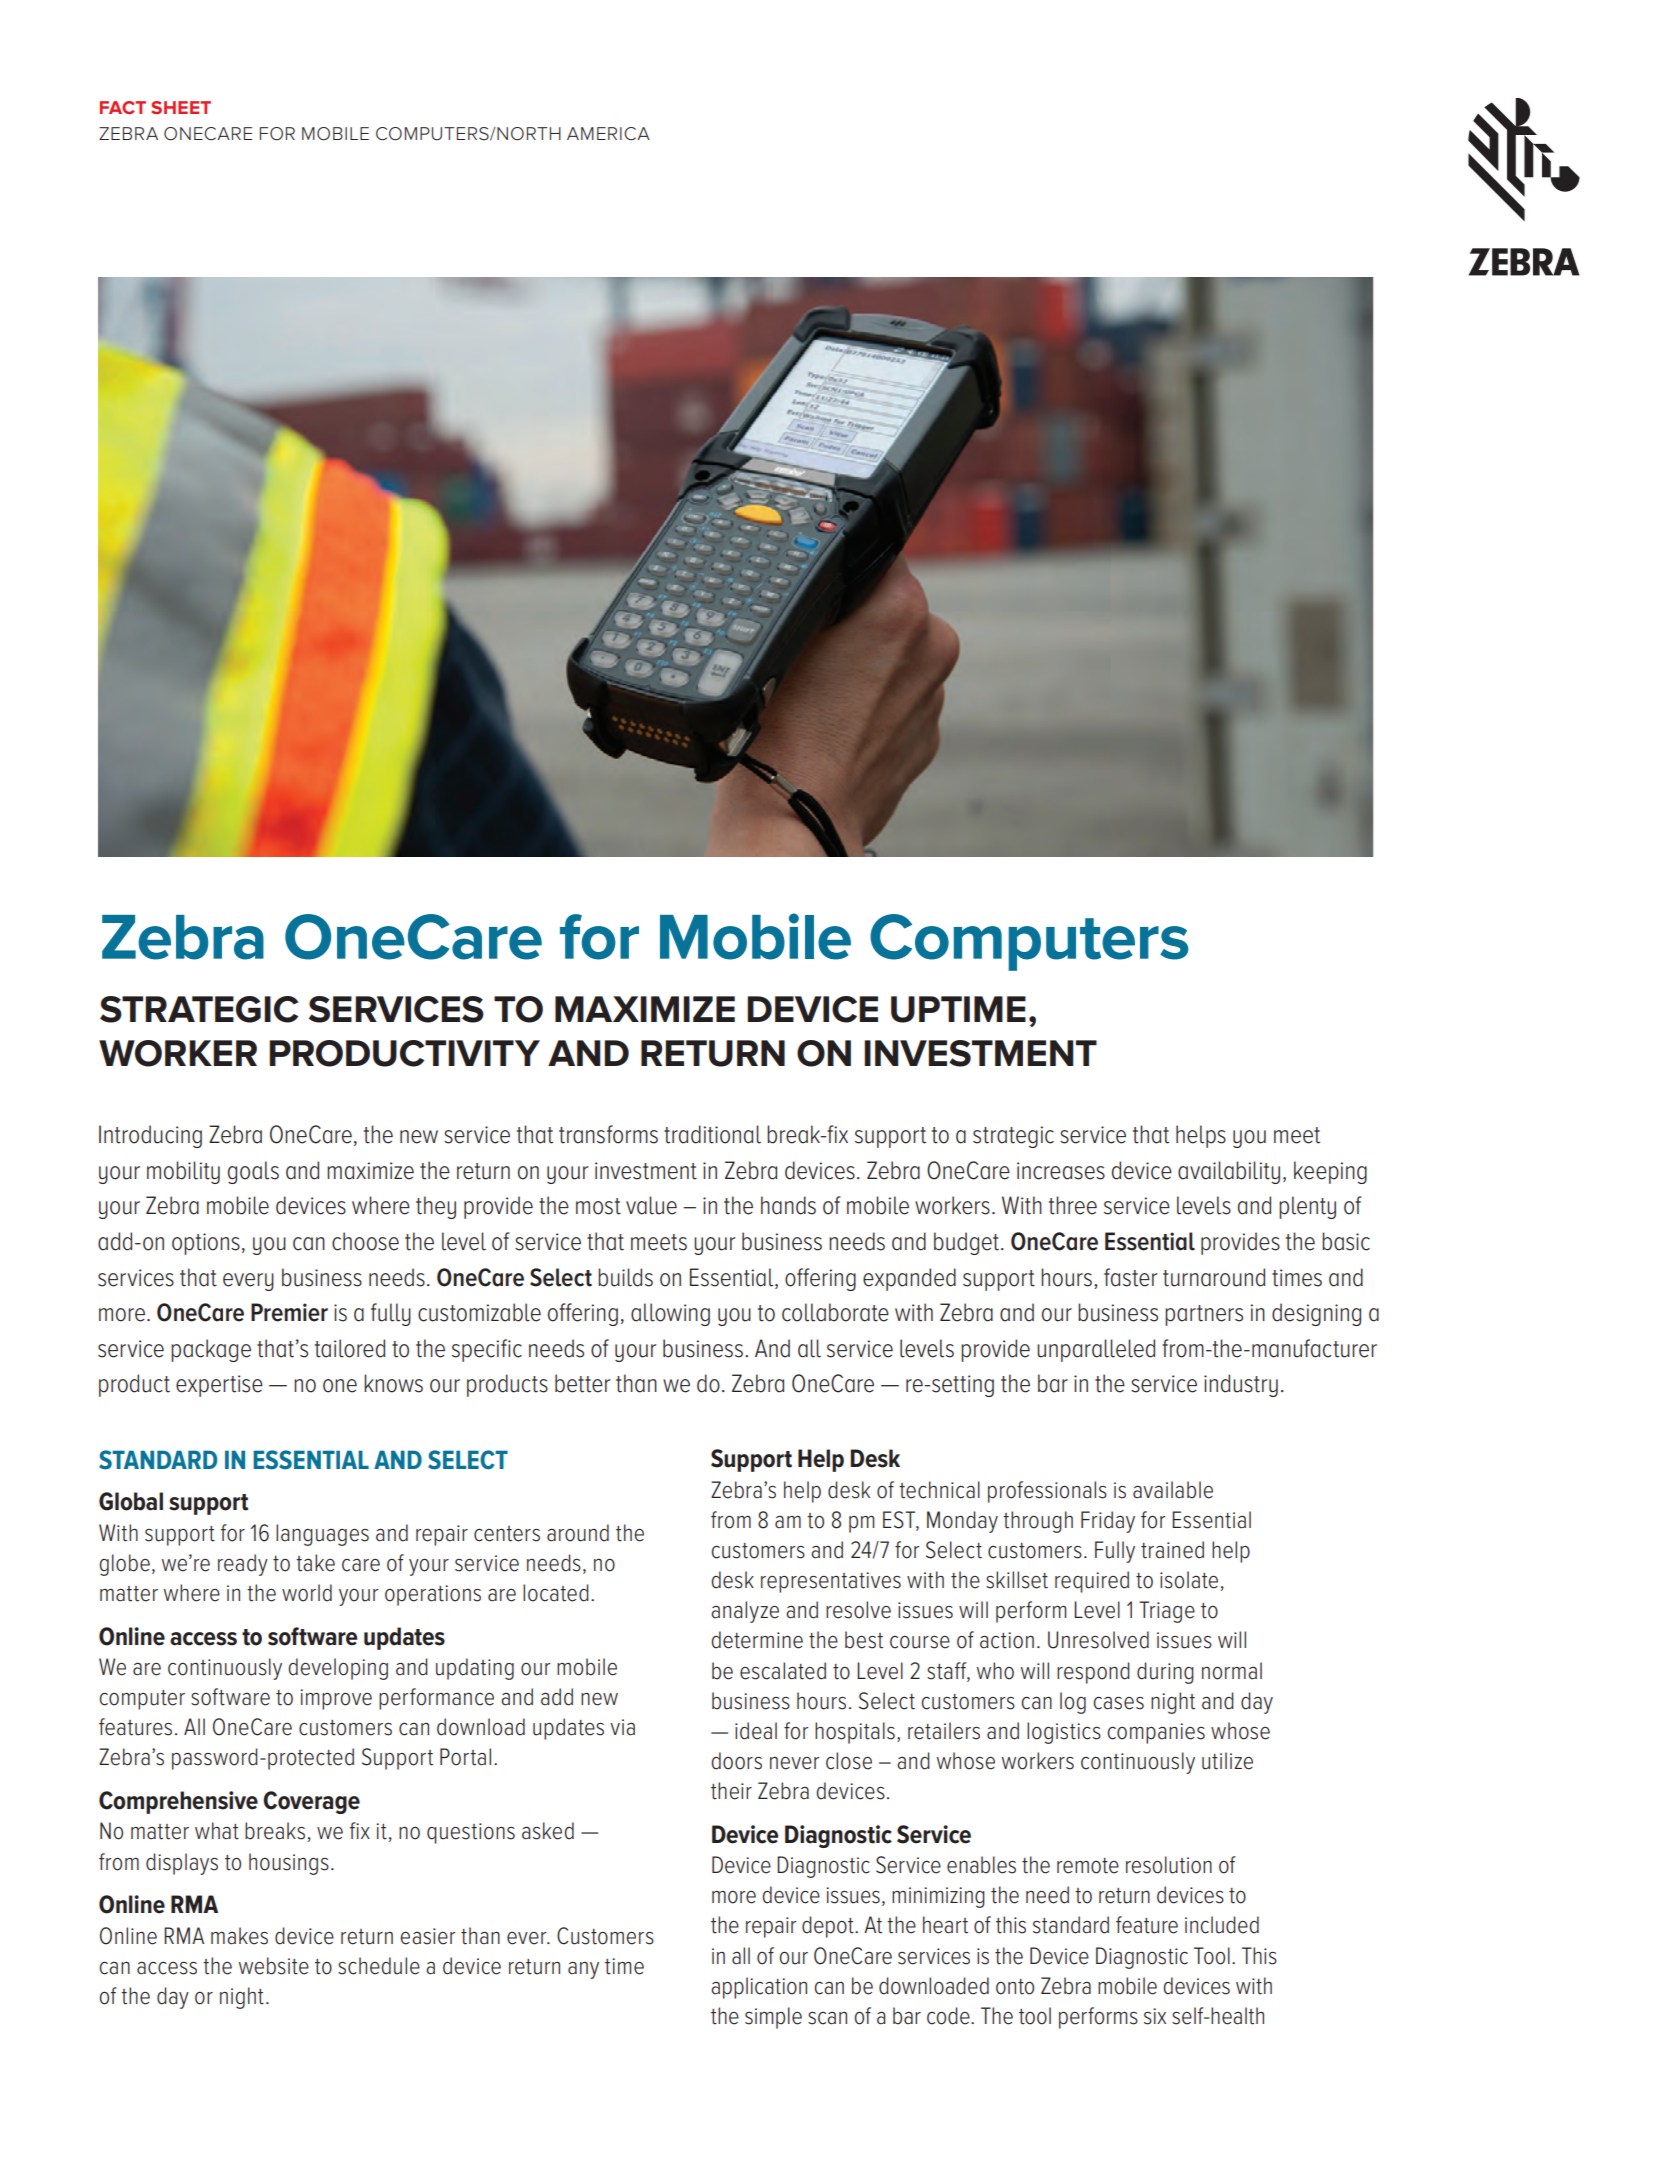  Describe the element at coordinates (608, 134) in the page. I see `America` at that location.
